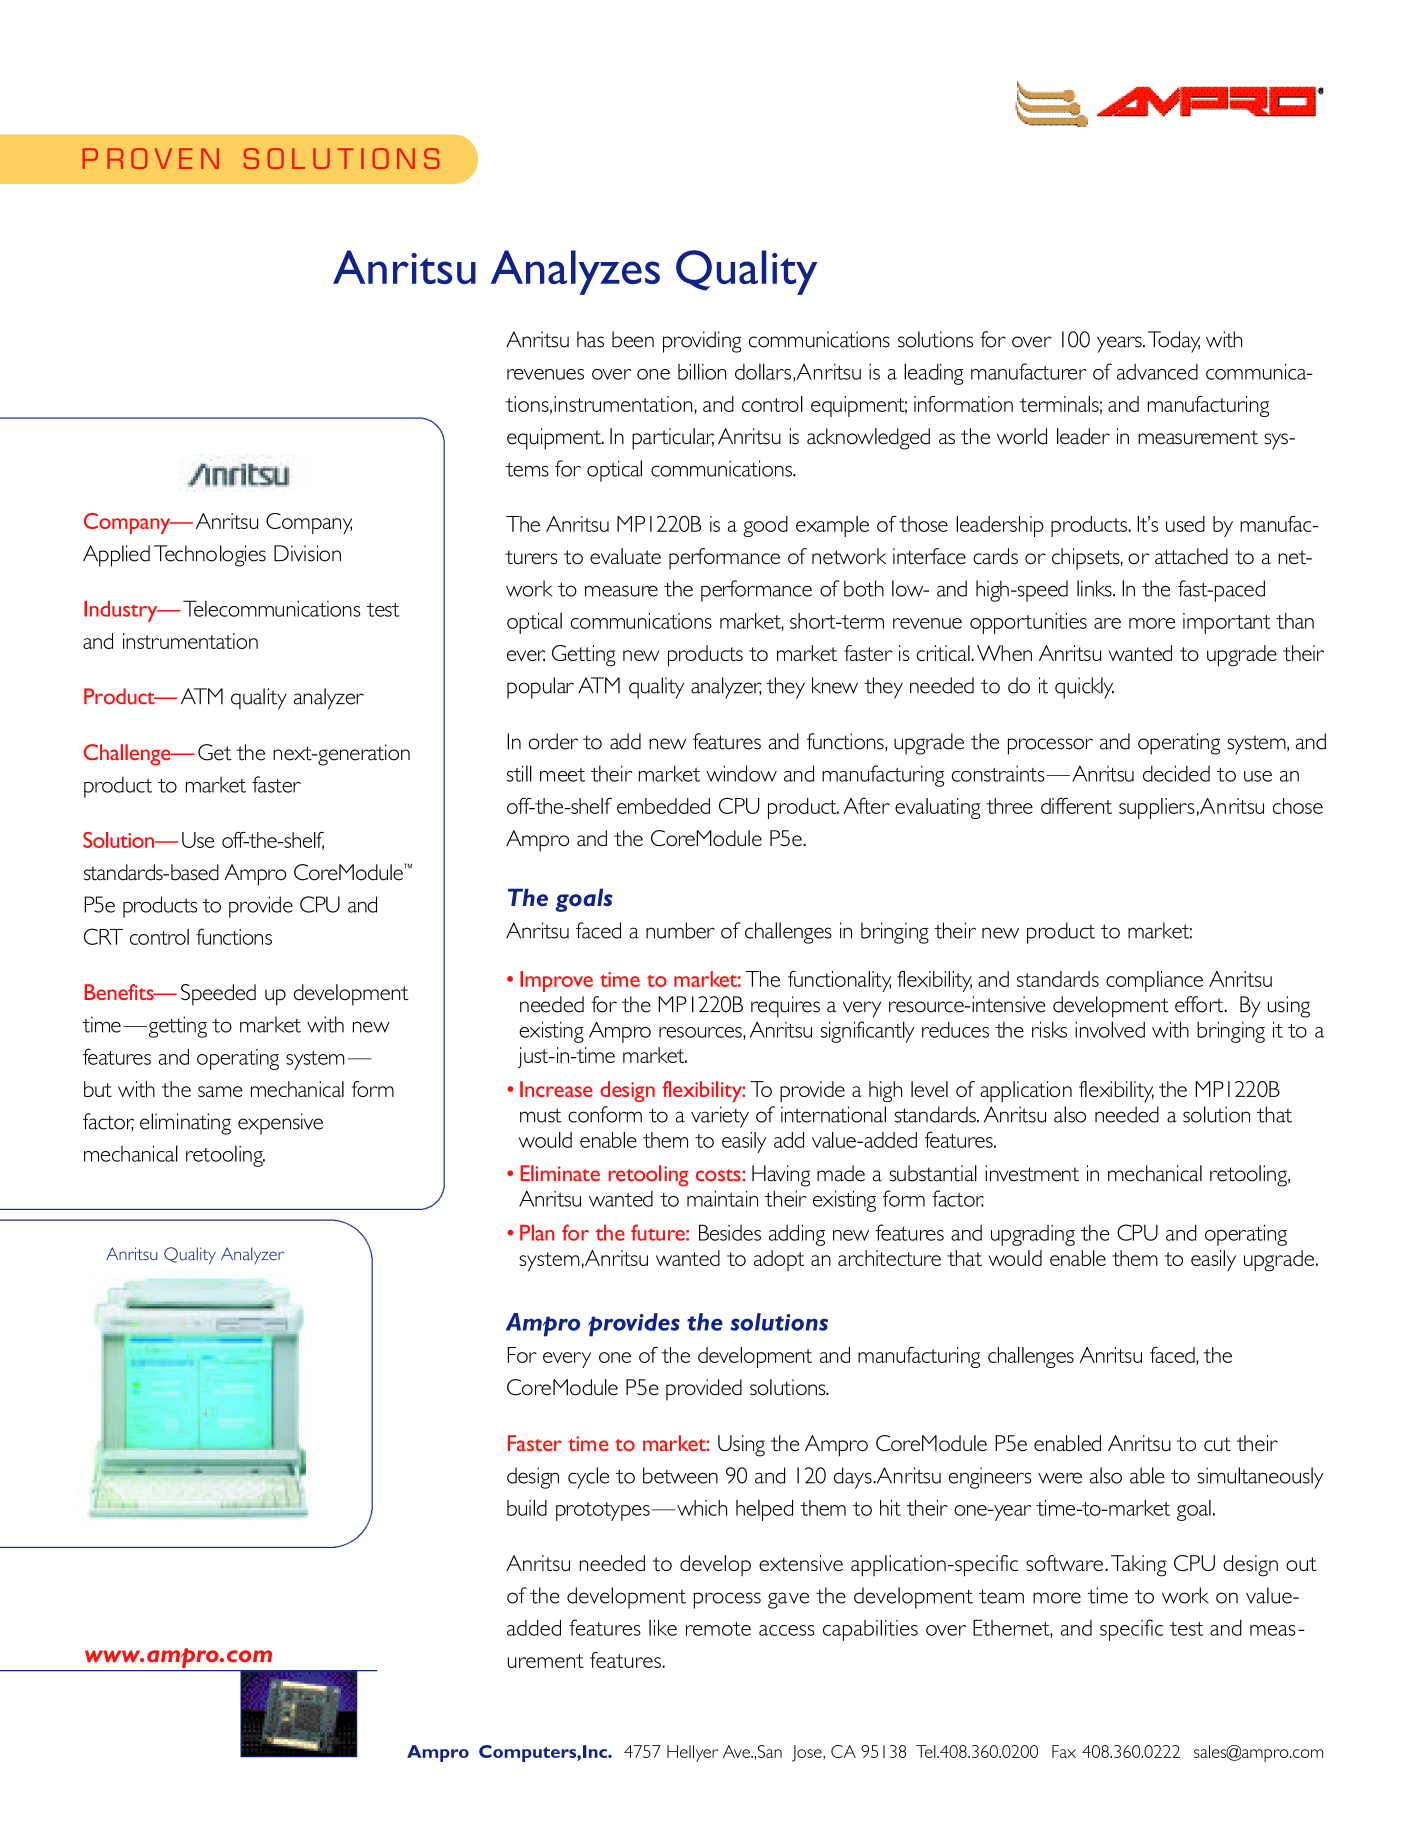  Describe the element at coordinates (663, 806) in the page. I see `embedded` at that location.
